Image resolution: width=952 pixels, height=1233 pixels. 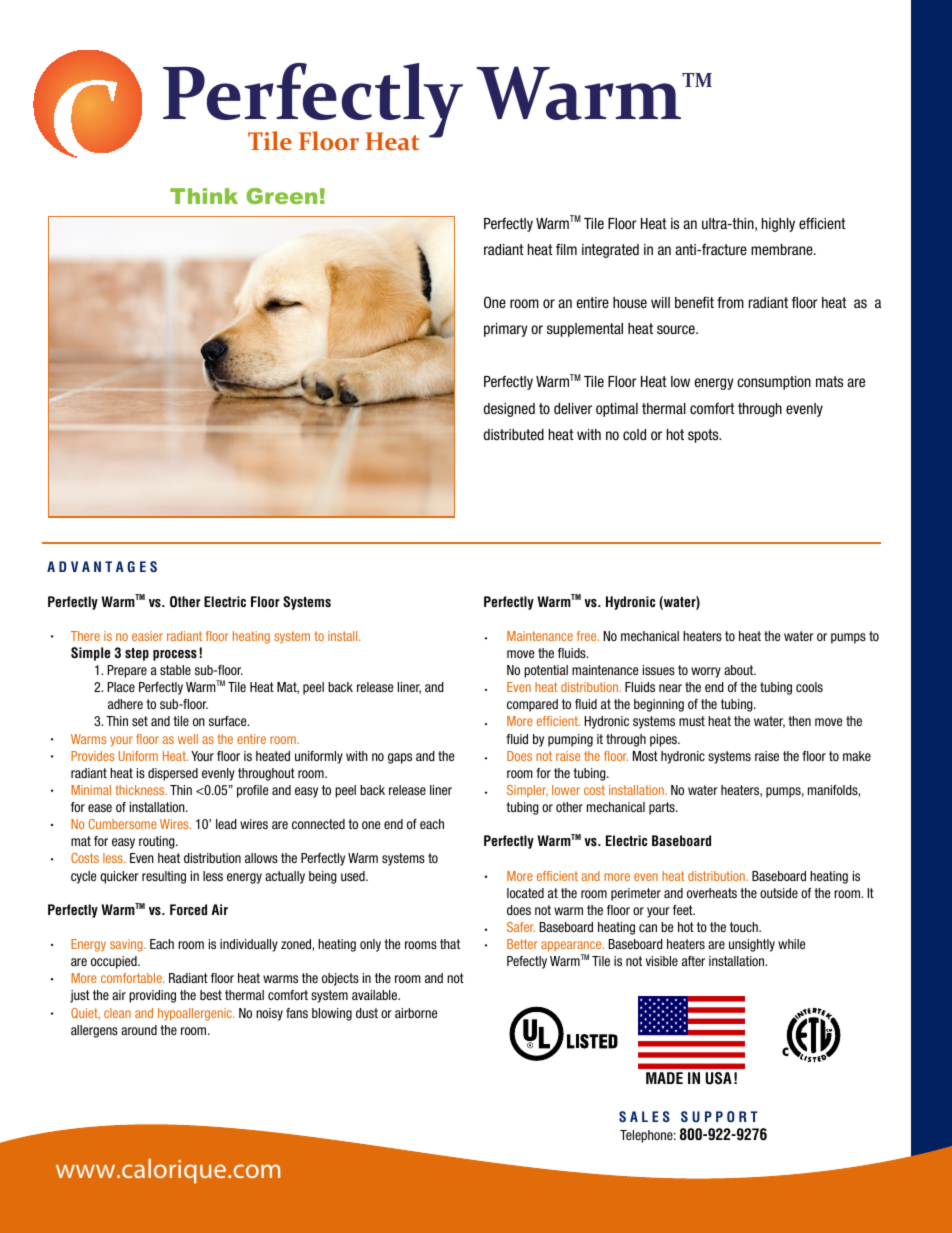 What do you see at coordinates (147, 636) in the page?
I see `easier` at bounding box center [147, 636].
